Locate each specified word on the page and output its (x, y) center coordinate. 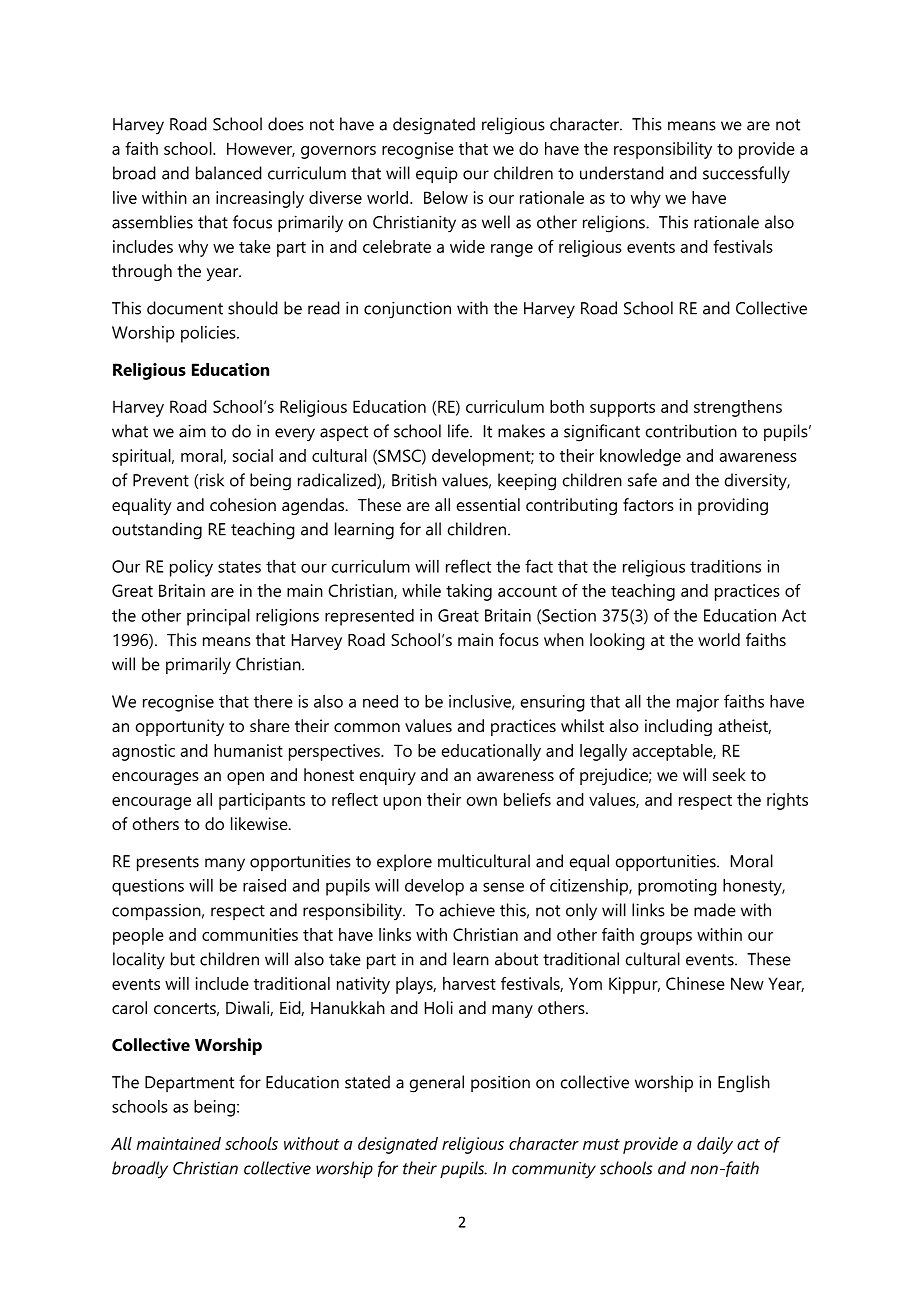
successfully (746, 175)
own (482, 801)
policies (209, 334)
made (715, 910)
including (678, 727)
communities (250, 934)
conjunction (407, 310)
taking (469, 592)
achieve (467, 910)
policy (191, 568)
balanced (229, 173)
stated (367, 1082)
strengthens (738, 408)
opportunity (180, 727)
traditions (725, 566)
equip (437, 175)
